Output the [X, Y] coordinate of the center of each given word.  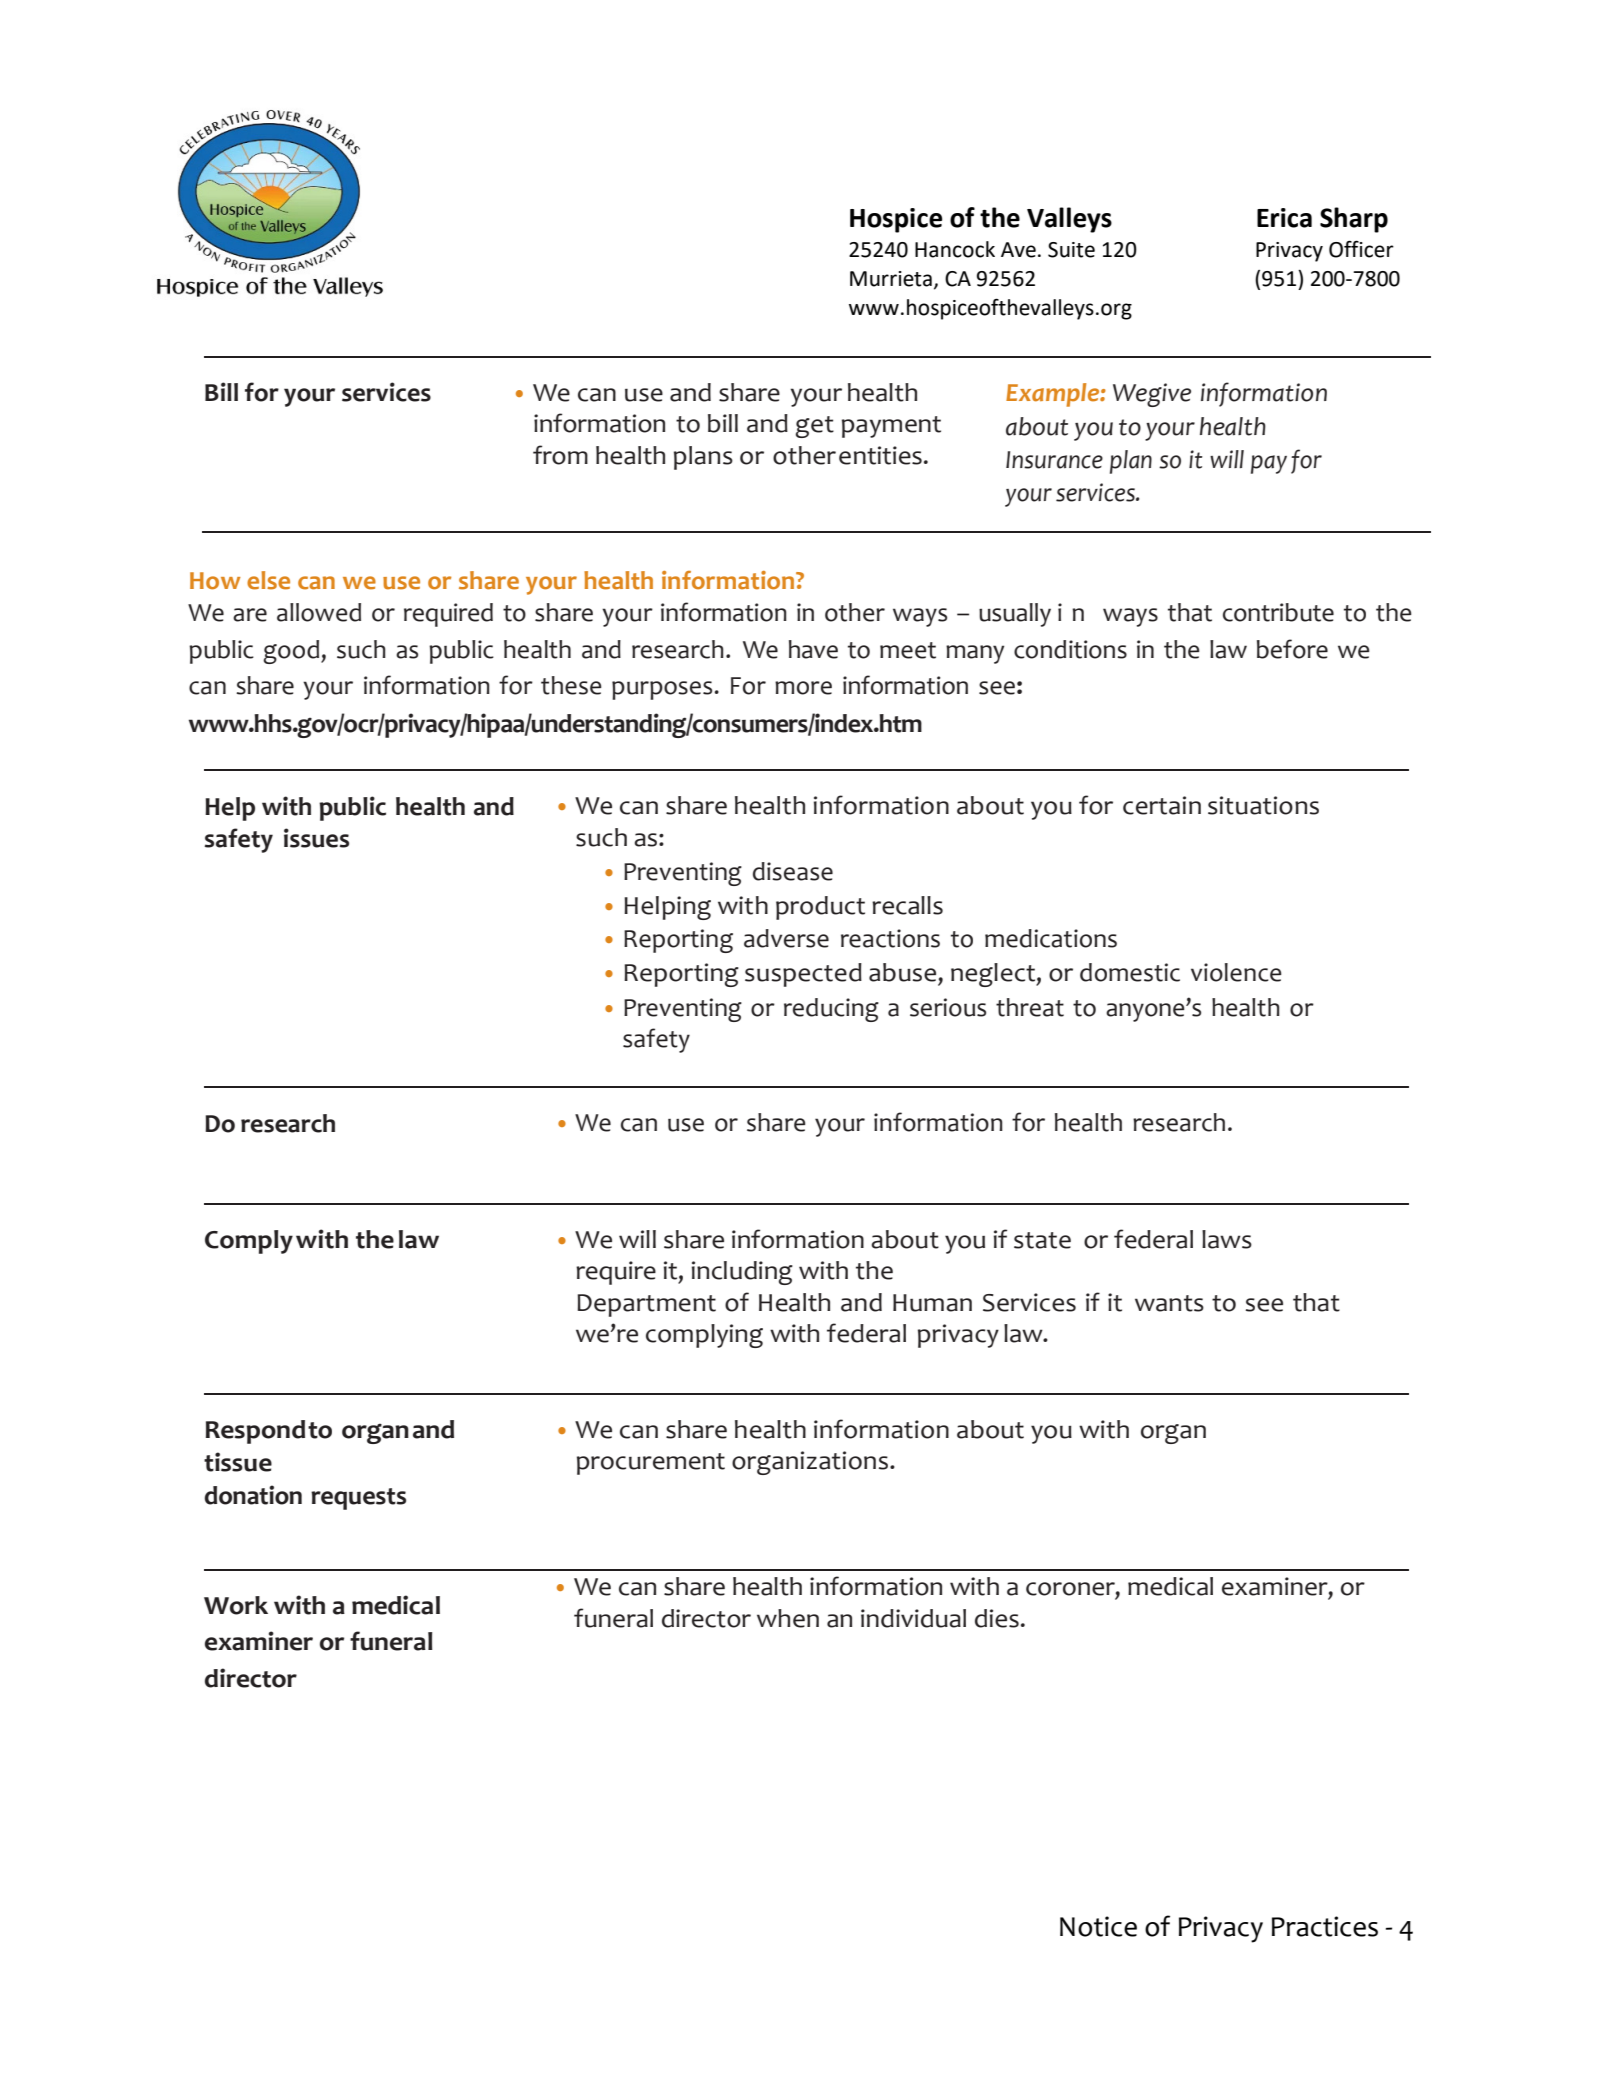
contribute [1278, 612]
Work [236, 1605]
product [820, 908]
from [560, 455]
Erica [1284, 218]
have [813, 649]
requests [358, 1499]
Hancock [955, 249]
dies [997, 1618]
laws [1227, 1239]
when [788, 1618]
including [742, 1273]
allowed [319, 612]
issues [316, 838]
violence [1236, 972]
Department [646, 1305]
